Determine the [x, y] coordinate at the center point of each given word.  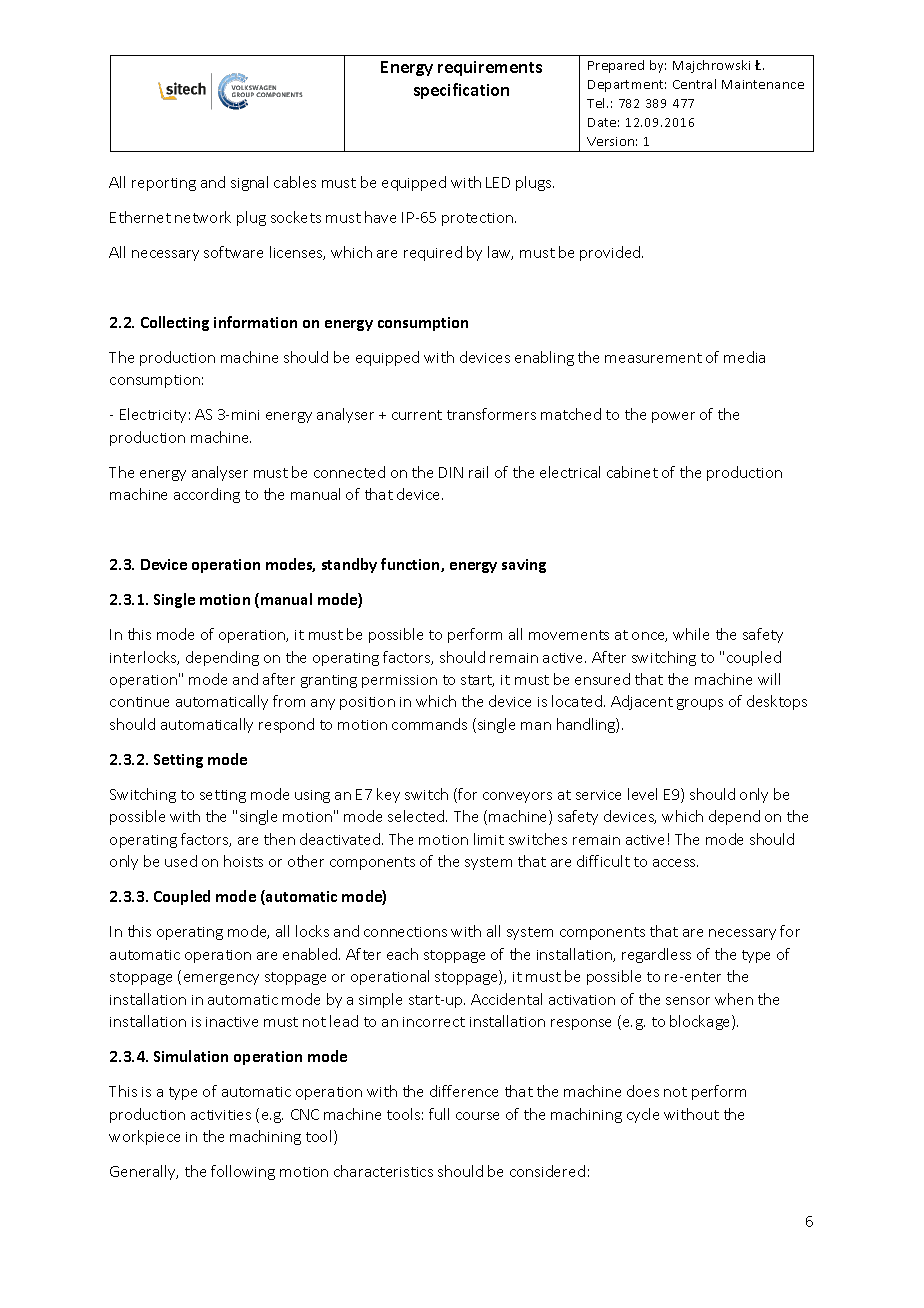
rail [478, 472]
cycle [643, 1115]
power [673, 417]
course [477, 1116]
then [279, 839]
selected [417, 816]
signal [249, 183]
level [642, 794]
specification [461, 91]
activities [221, 1115]
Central [694, 84]
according [207, 495]
